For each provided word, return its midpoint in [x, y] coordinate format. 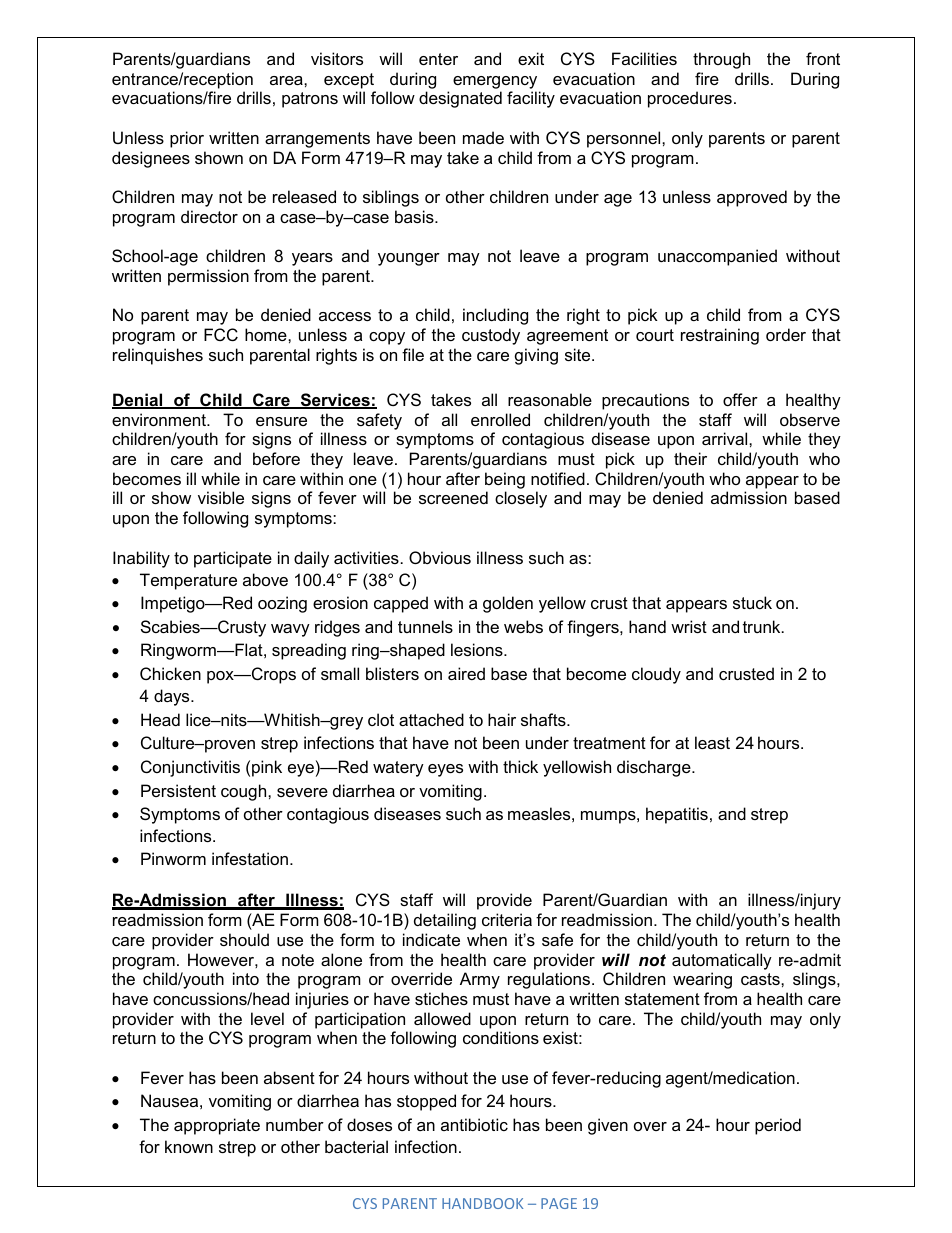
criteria [507, 919]
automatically [722, 961]
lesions [478, 649]
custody [491, 336]
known [189, 1146]
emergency [495, 82]
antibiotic [474, 1124]
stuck [752, 602]
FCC [221, 334]
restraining [720, 336]
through [721, 60]
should [244, 939]
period [778, 1126]
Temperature [188, 581]
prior [187, 139]
